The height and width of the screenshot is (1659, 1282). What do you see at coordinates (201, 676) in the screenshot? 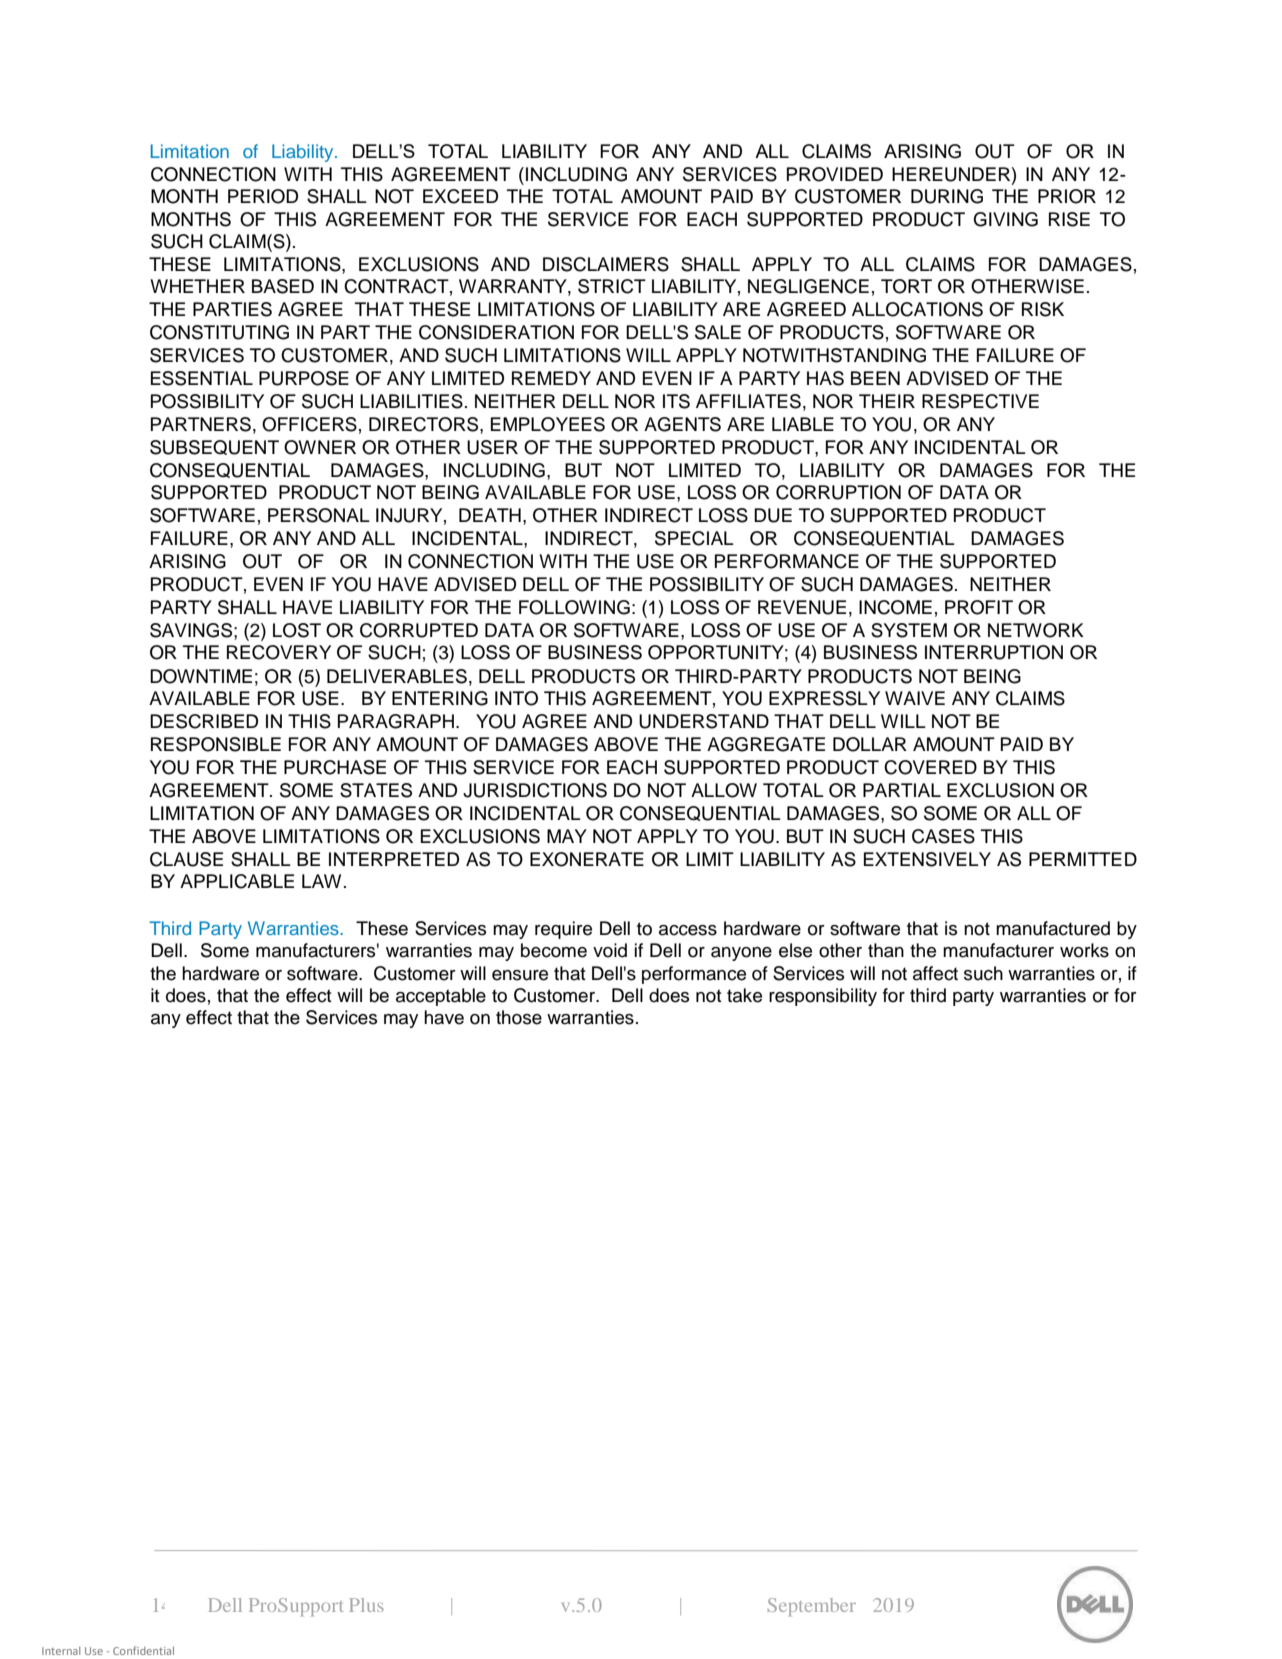
I see `DOWNTIME` at bounding box center [201, 676].
